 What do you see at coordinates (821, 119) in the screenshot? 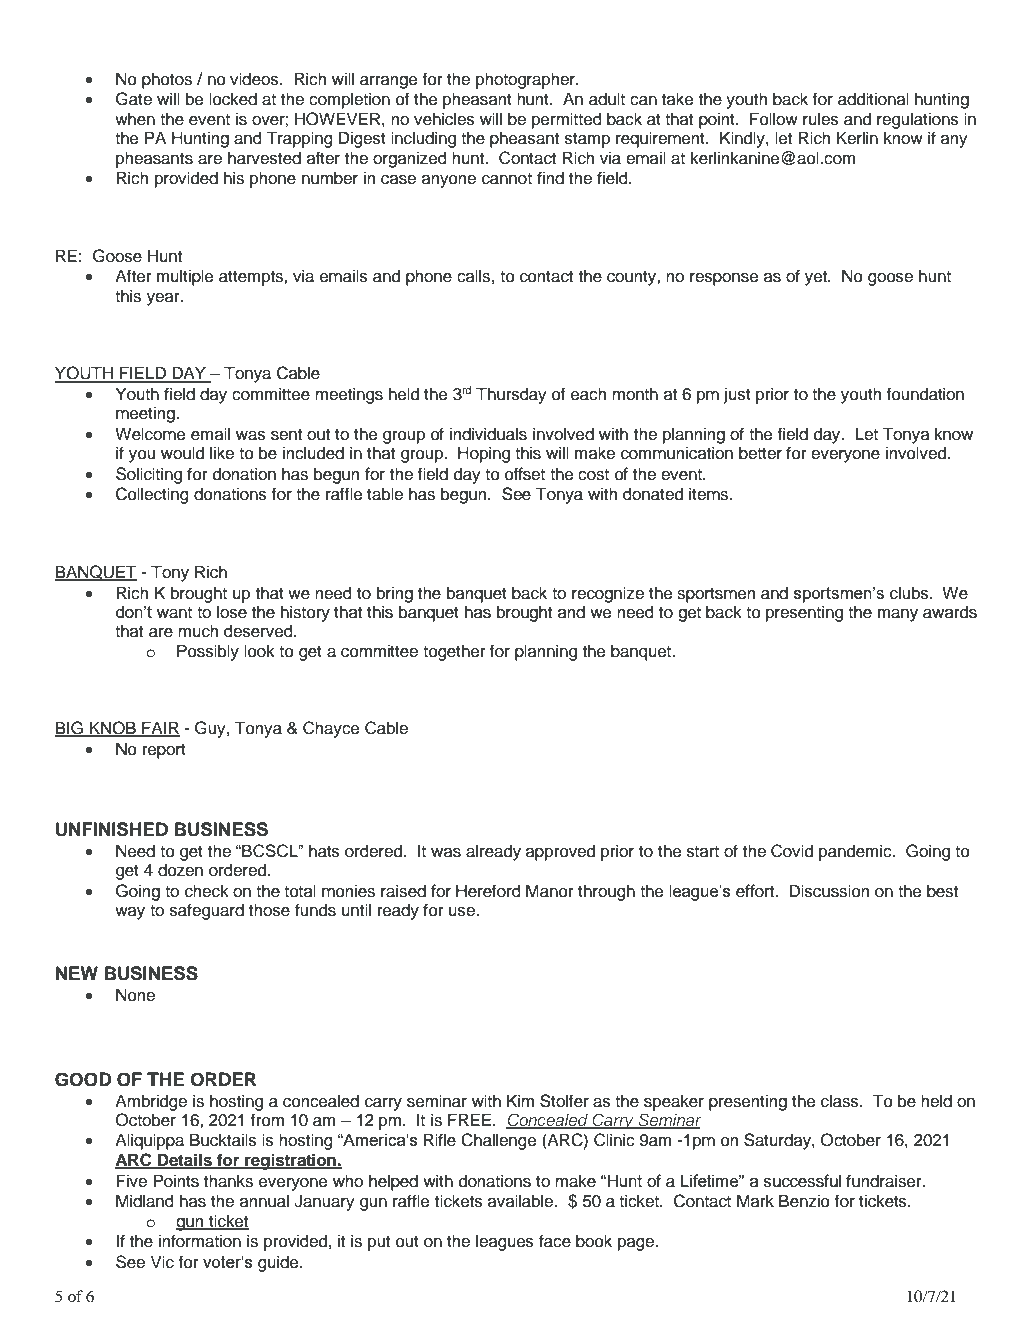
I see `rules` at bounding box center [821, 119].
